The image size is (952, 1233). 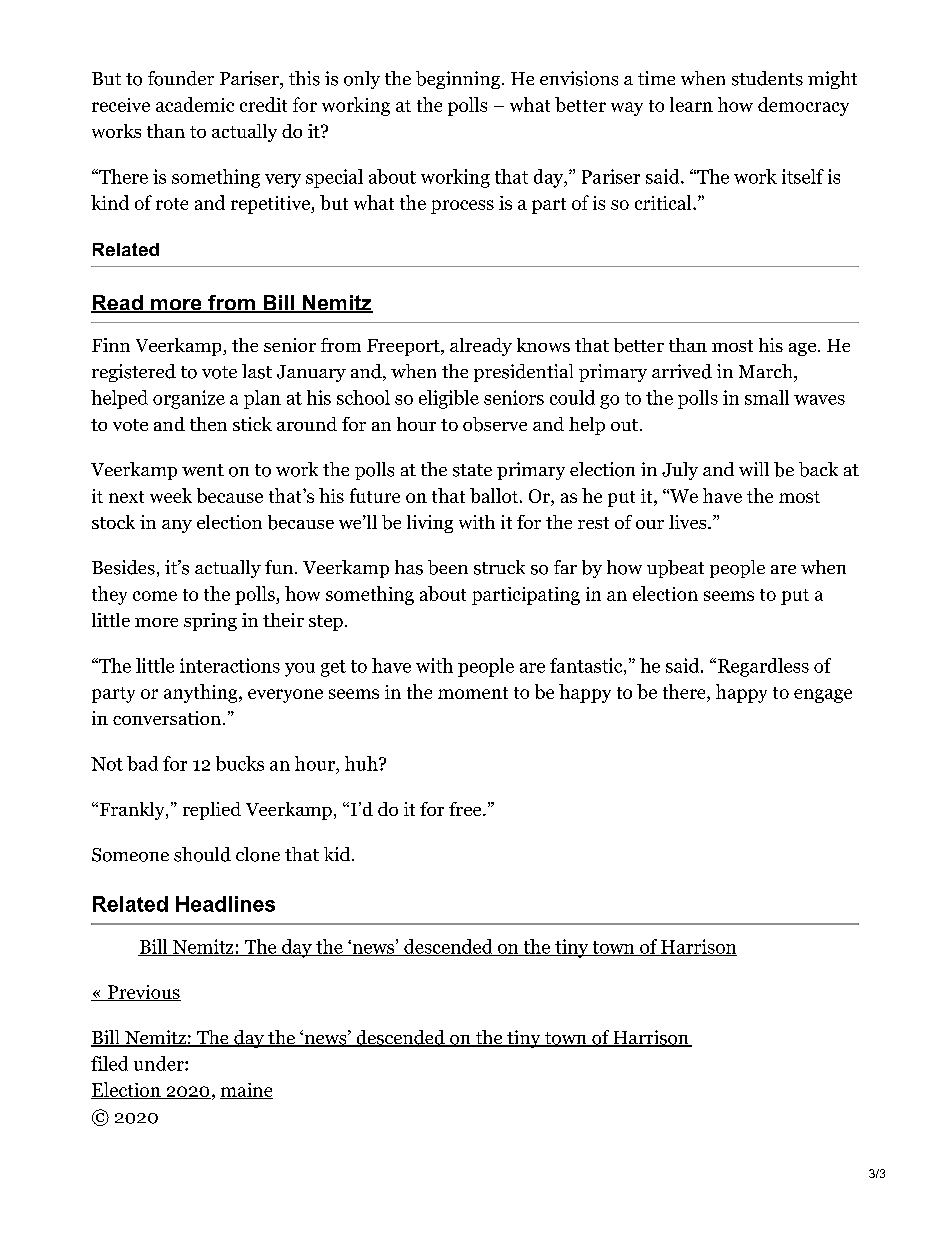 What do you see at coordinates (338, 854) in the screenshot?
I see `kid` at bounding box center [338, 854].
